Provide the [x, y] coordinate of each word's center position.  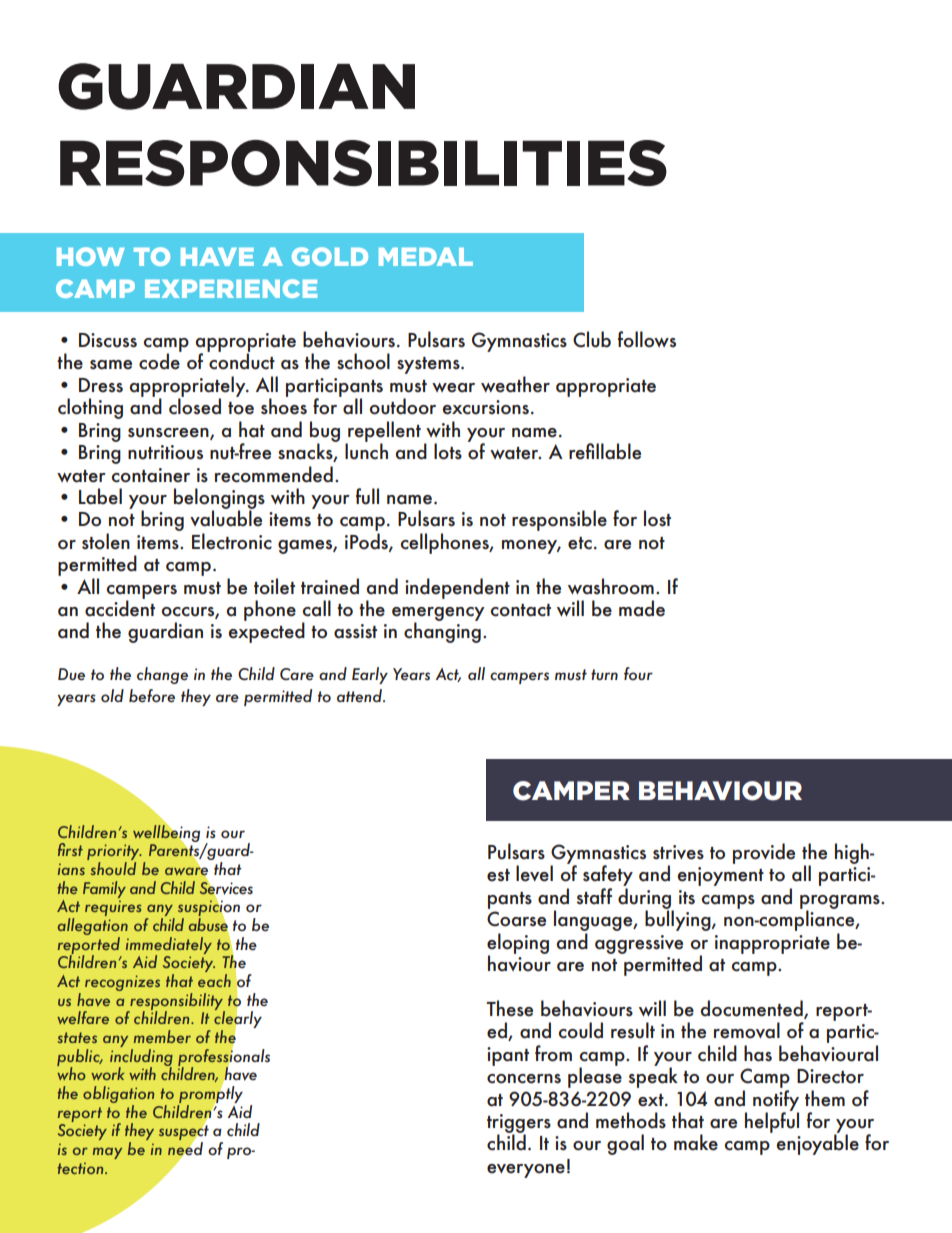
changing [442, 631]
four [638, 673]
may [107, 1153]
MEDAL [426, 256]
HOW [91, 256]
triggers [519, 1124]
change [162, 675]
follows [647, 339]
